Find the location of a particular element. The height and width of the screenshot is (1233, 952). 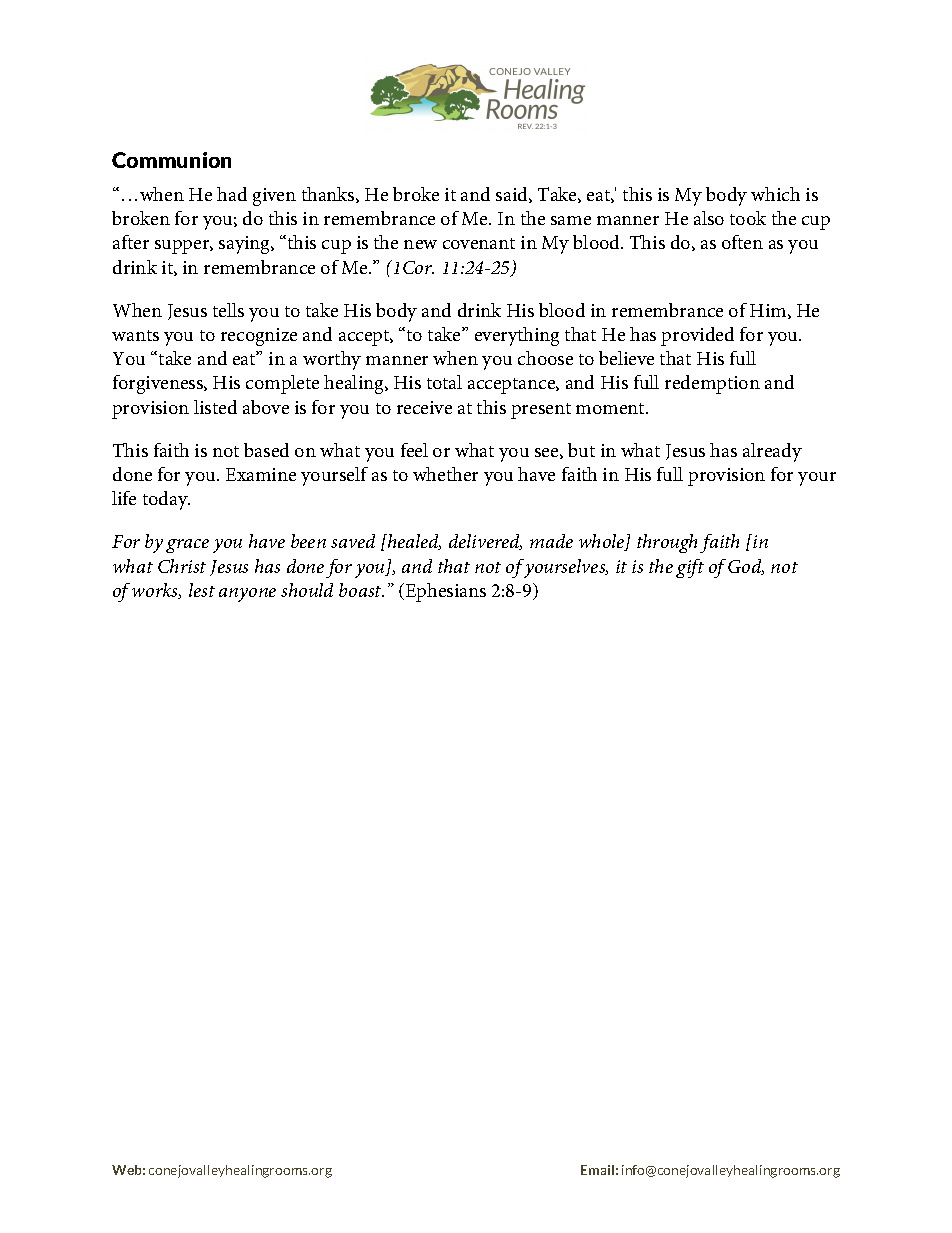

Communion is located at coordinates (171, 160).
